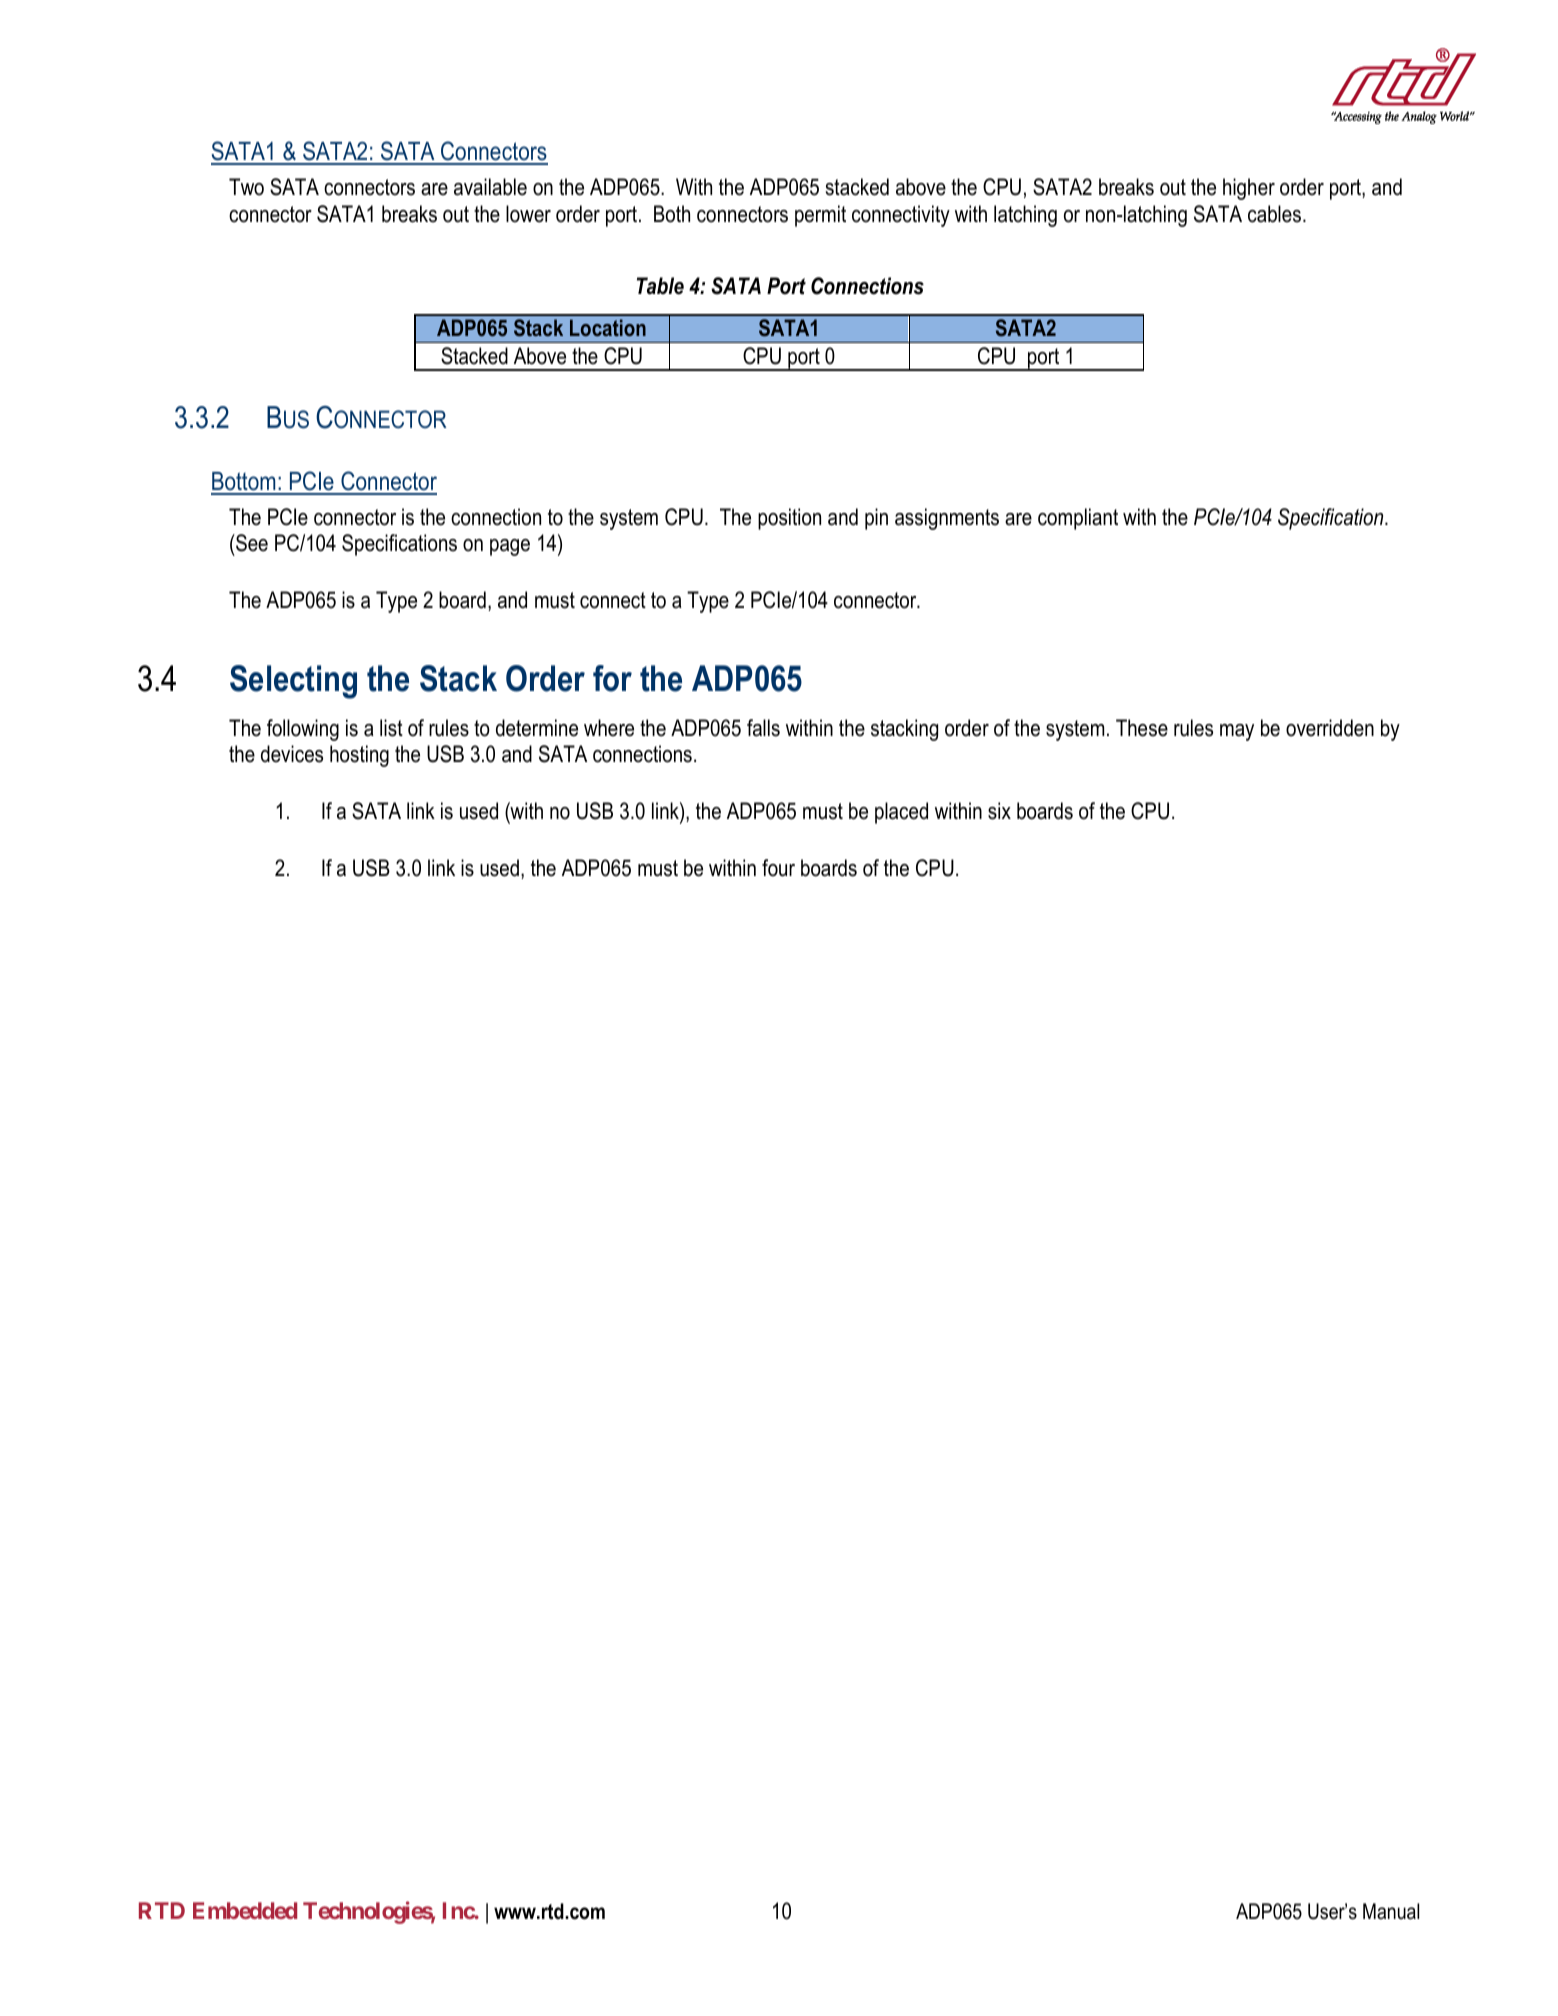 The height and width of the screenshot is (2016, 1558). What do you see at coordinates (245, 1910) in the screenshot?
I see `Embedded` at bounding box center [245, 1910].
